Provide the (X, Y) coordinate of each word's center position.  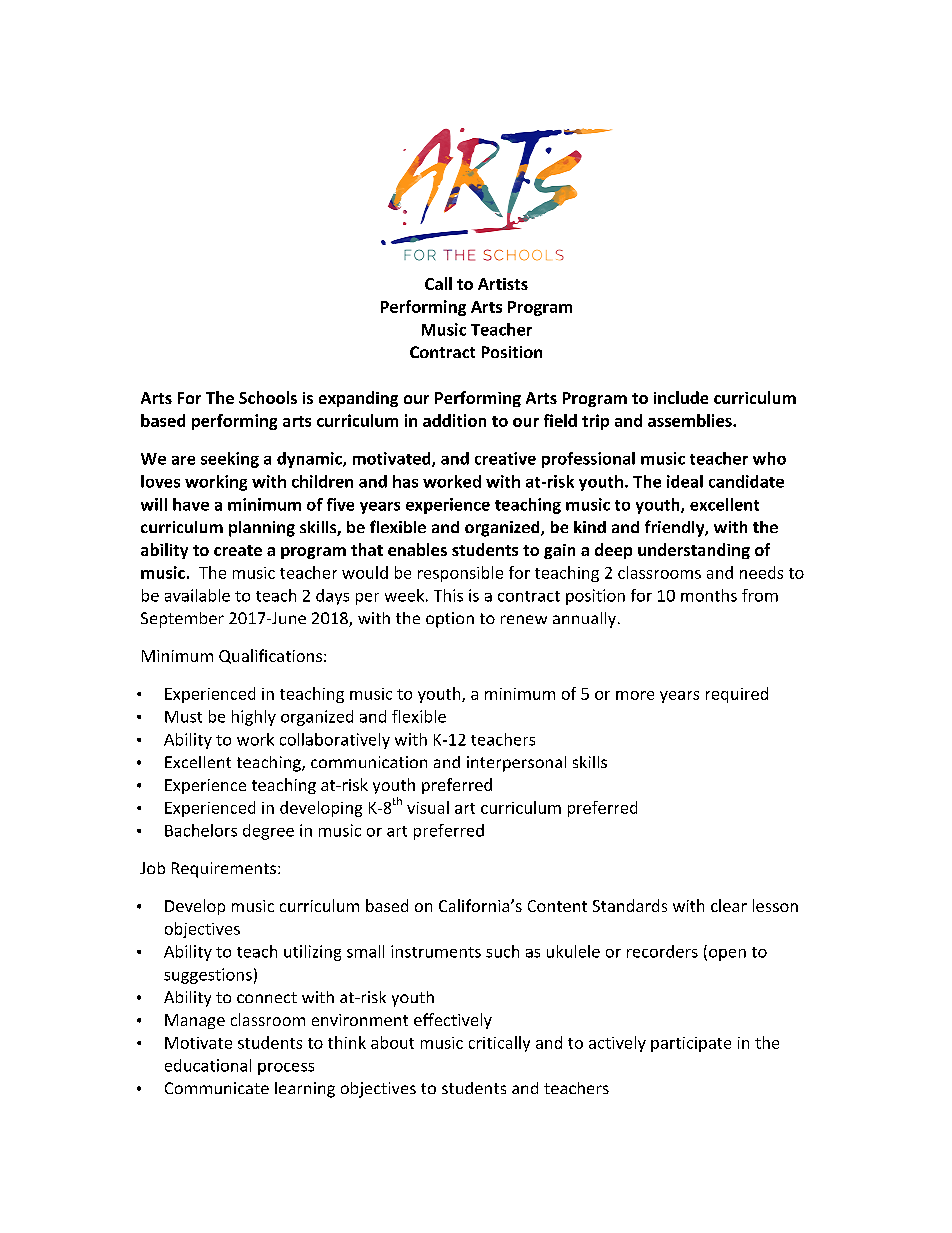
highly (254, 718)
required (737, 695)
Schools (268, 397)
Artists (503, 284)
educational (208, 1065)
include (681, 397)
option (450, 620)
